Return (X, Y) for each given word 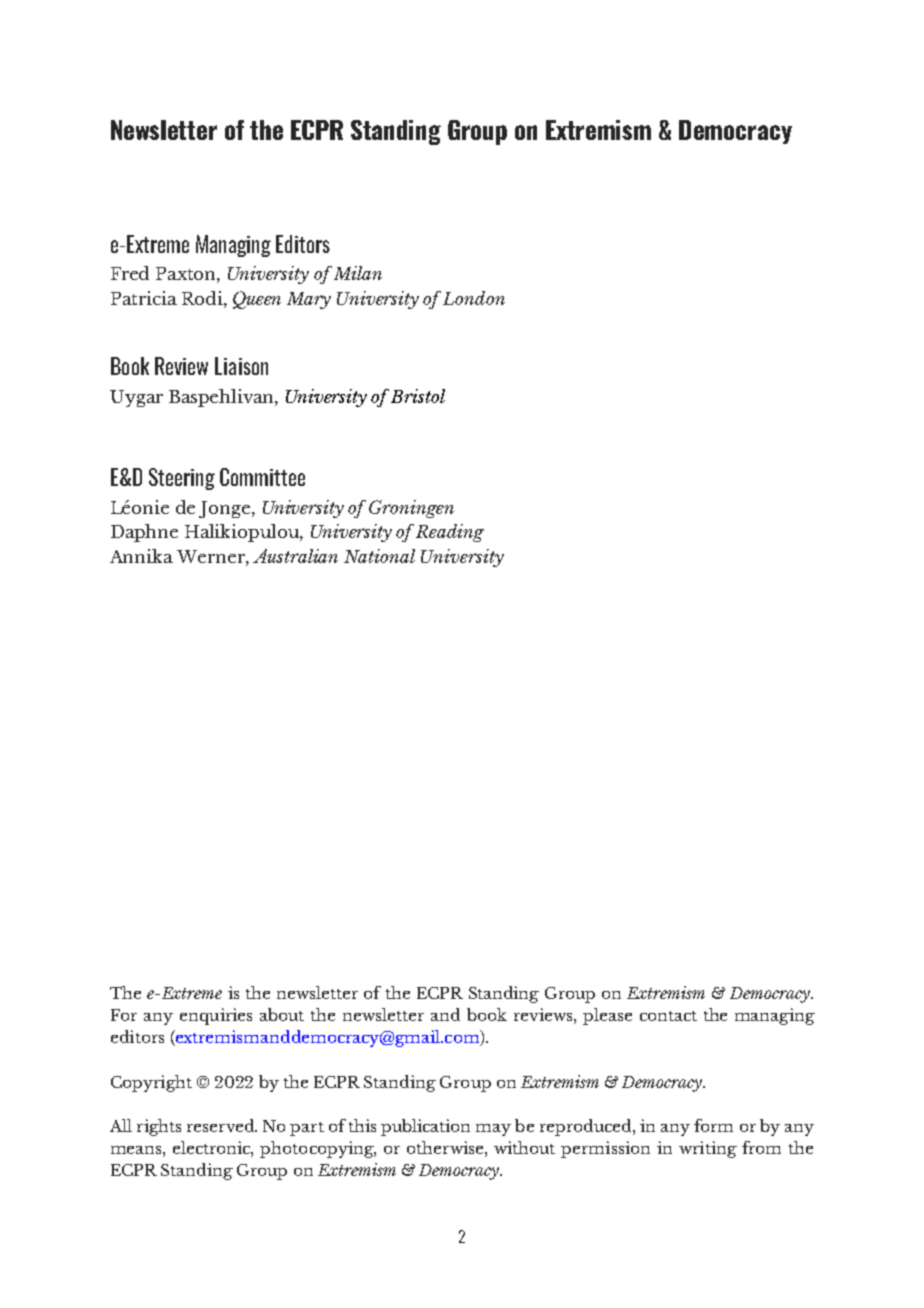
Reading (450, 533)
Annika (141, 556)
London (474, 298)
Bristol (418, 396)
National (379, 556)
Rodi (203, 298)
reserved (222, 1125)
